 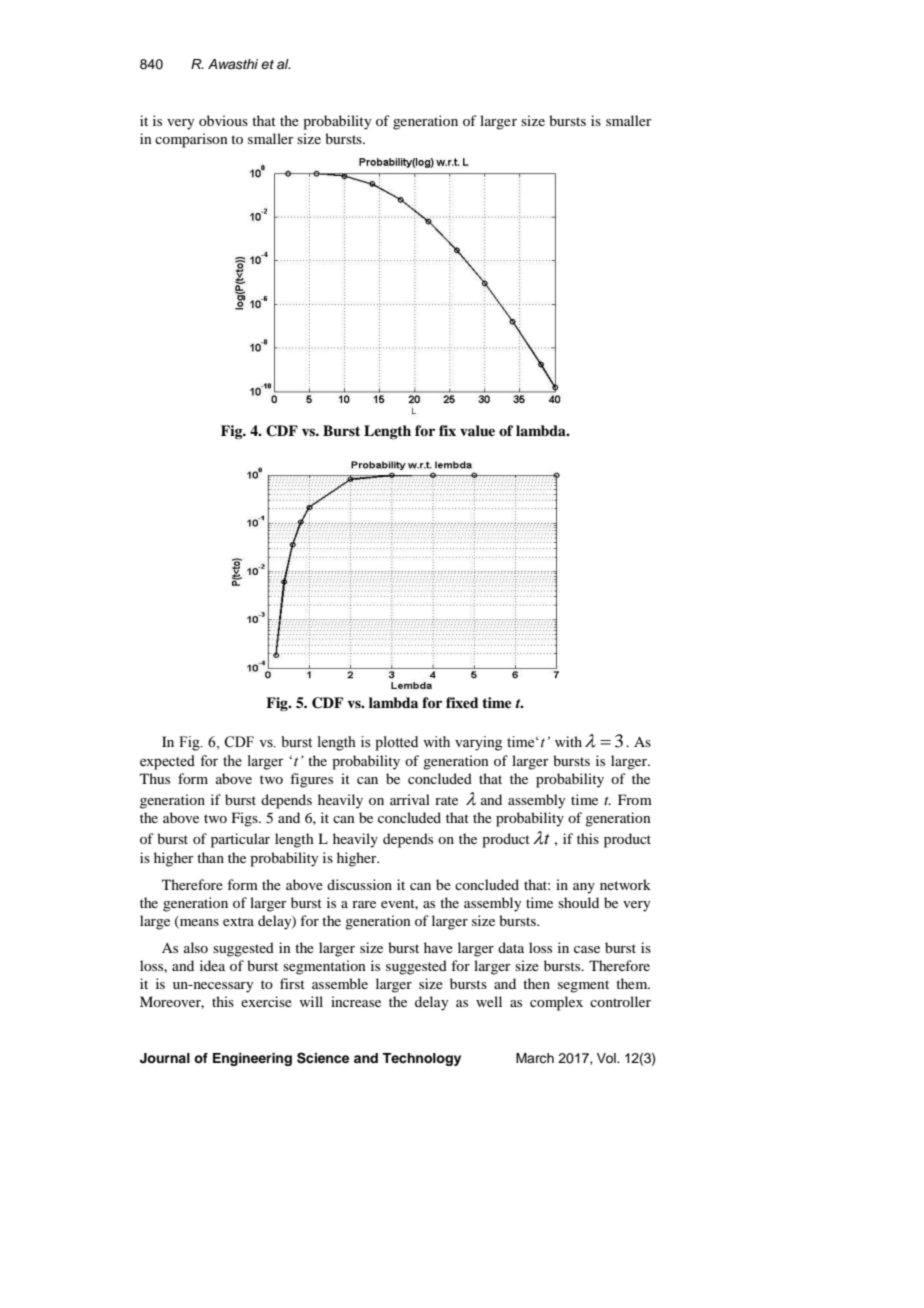 I want to click on varying, so click(x=478, y=743).
